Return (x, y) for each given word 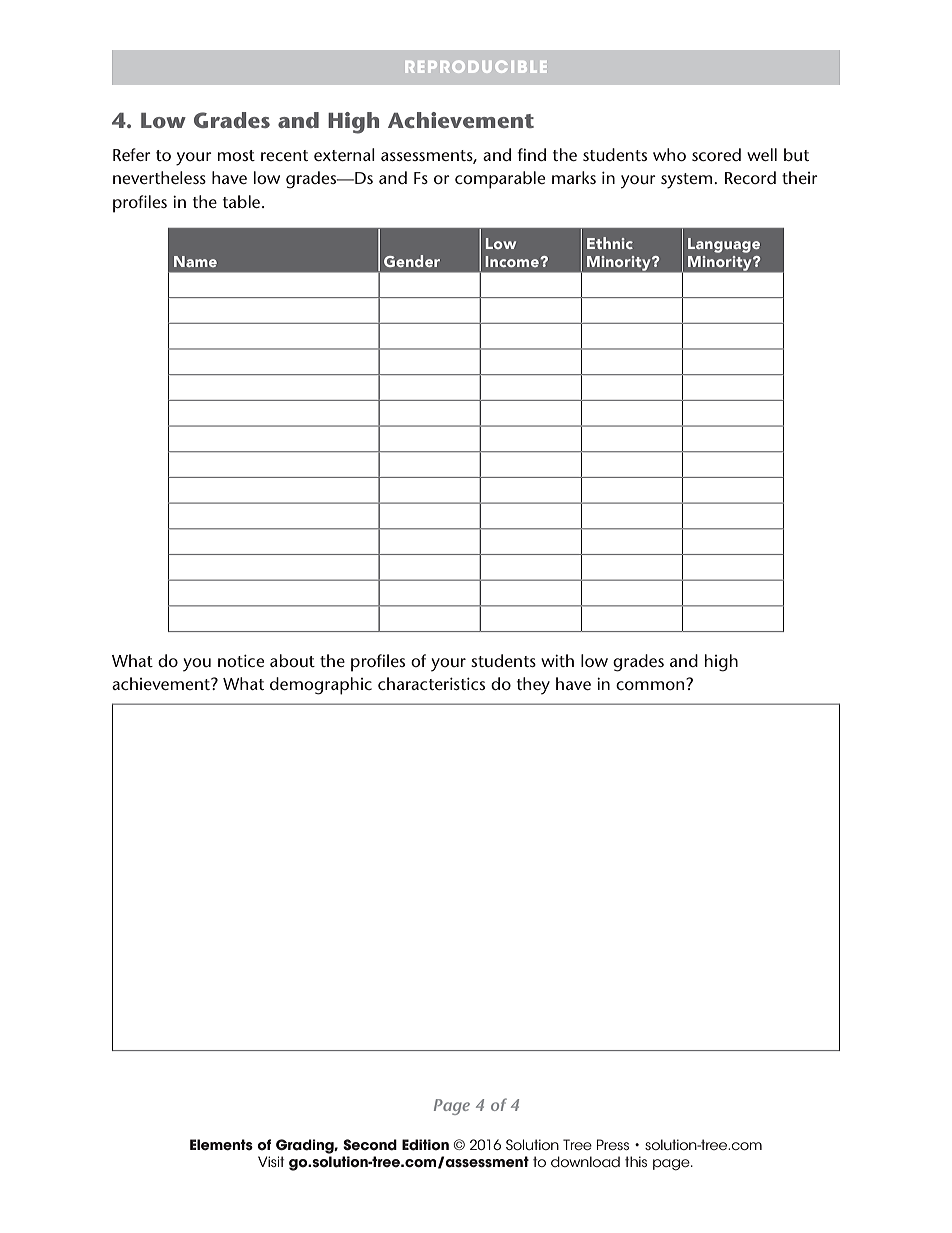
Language (724, 245)
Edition (425, 1145)
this (636, 1161)
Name (195, 261)
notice (241, 660)
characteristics (431, 683)
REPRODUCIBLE (476, 67)
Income (513, 261)
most (236, 155)
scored (716, 154)
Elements (221, 1145)
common (651, 684)
